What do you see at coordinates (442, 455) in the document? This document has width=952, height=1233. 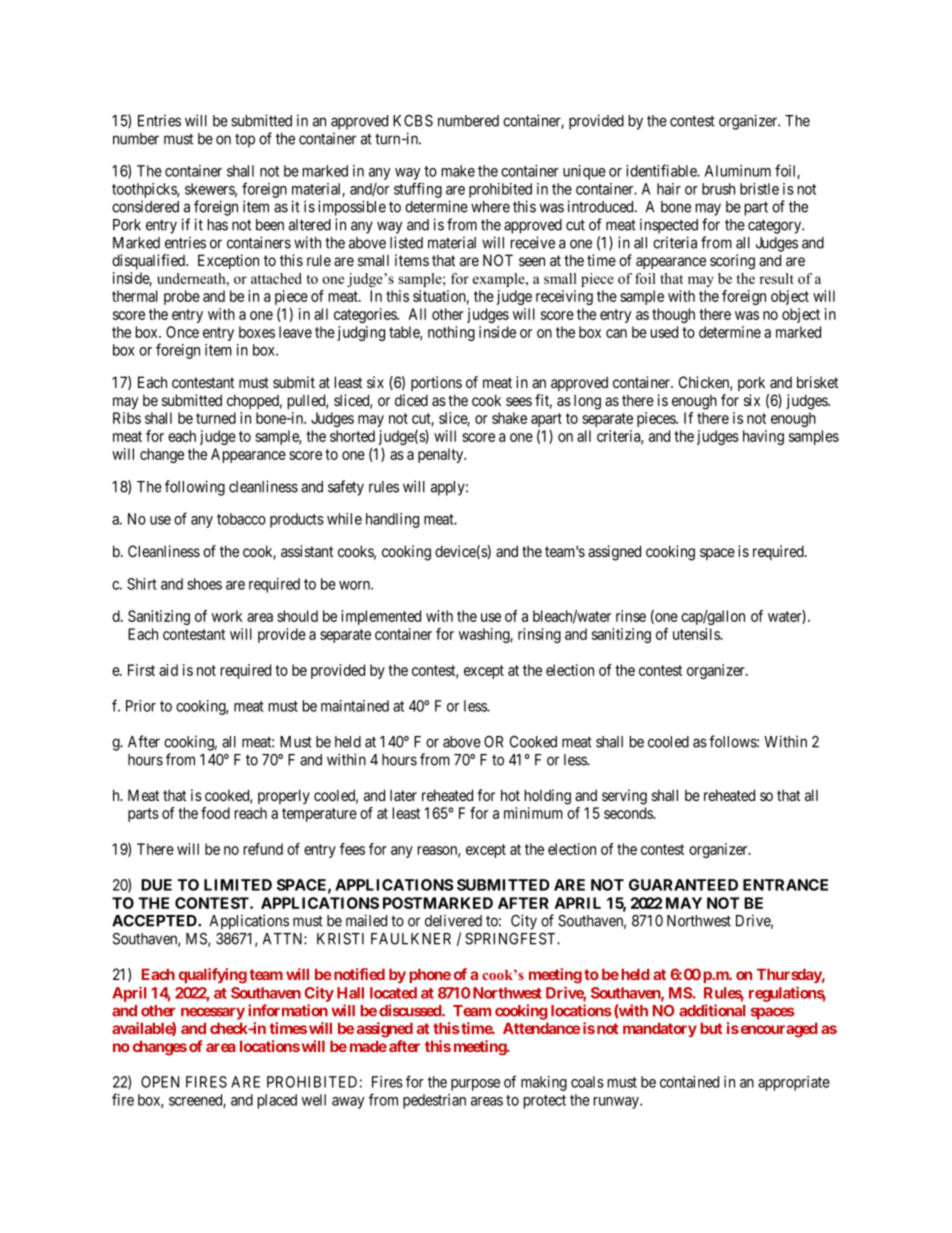 I see `penalty` at bounding box center [442, 455].
